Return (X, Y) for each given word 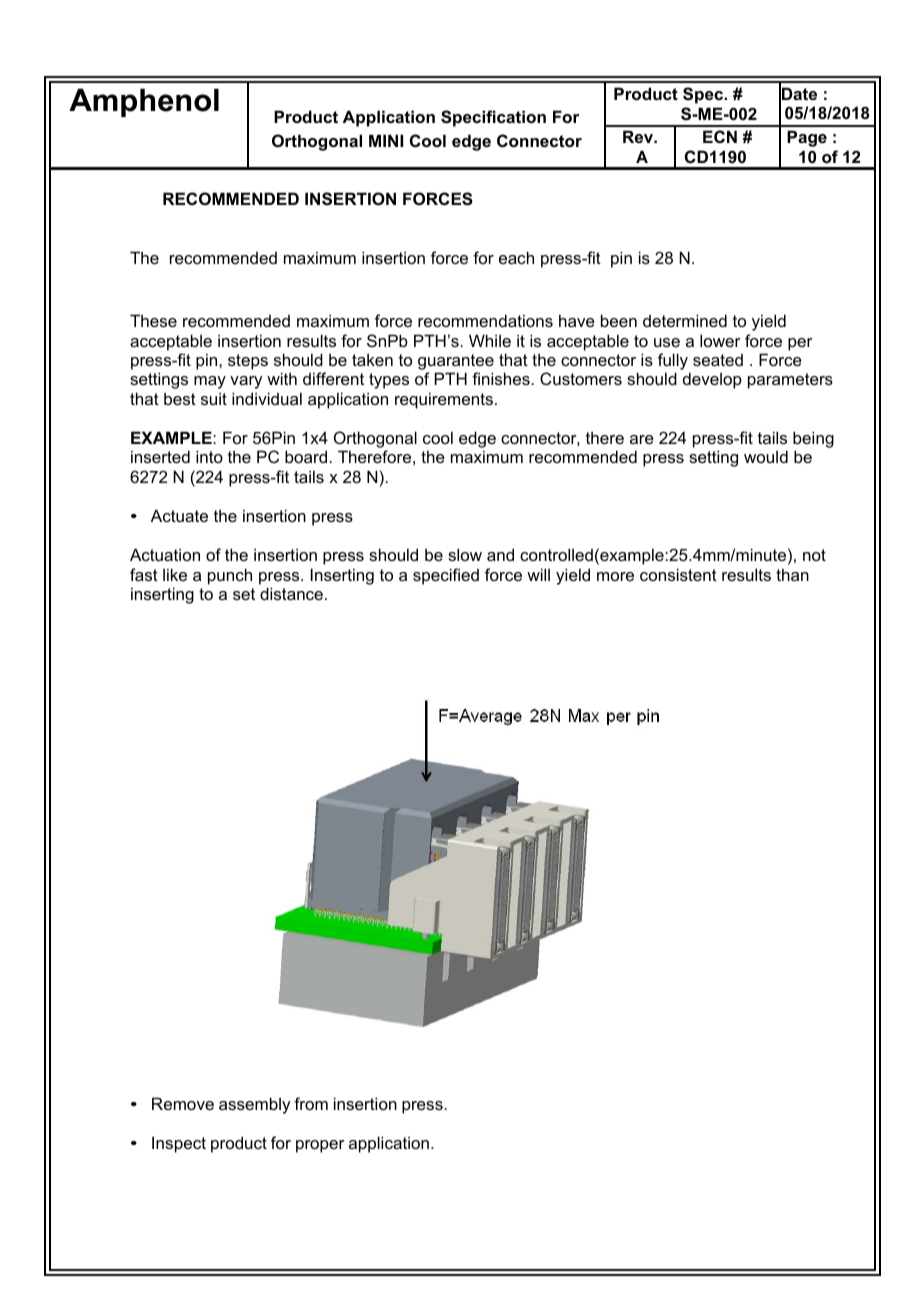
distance (291, 593)
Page (807, 138)
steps (248, 362)
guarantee (456, 362)
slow (465, 554)
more (615, 576)
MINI (386, 140)
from (311, 1103)
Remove (183, 1103)
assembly (254, 1105)
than (792, 574)
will (538, 574)
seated (718, 360)
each (516, 257)
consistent (678, 574)
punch (230, 576)
